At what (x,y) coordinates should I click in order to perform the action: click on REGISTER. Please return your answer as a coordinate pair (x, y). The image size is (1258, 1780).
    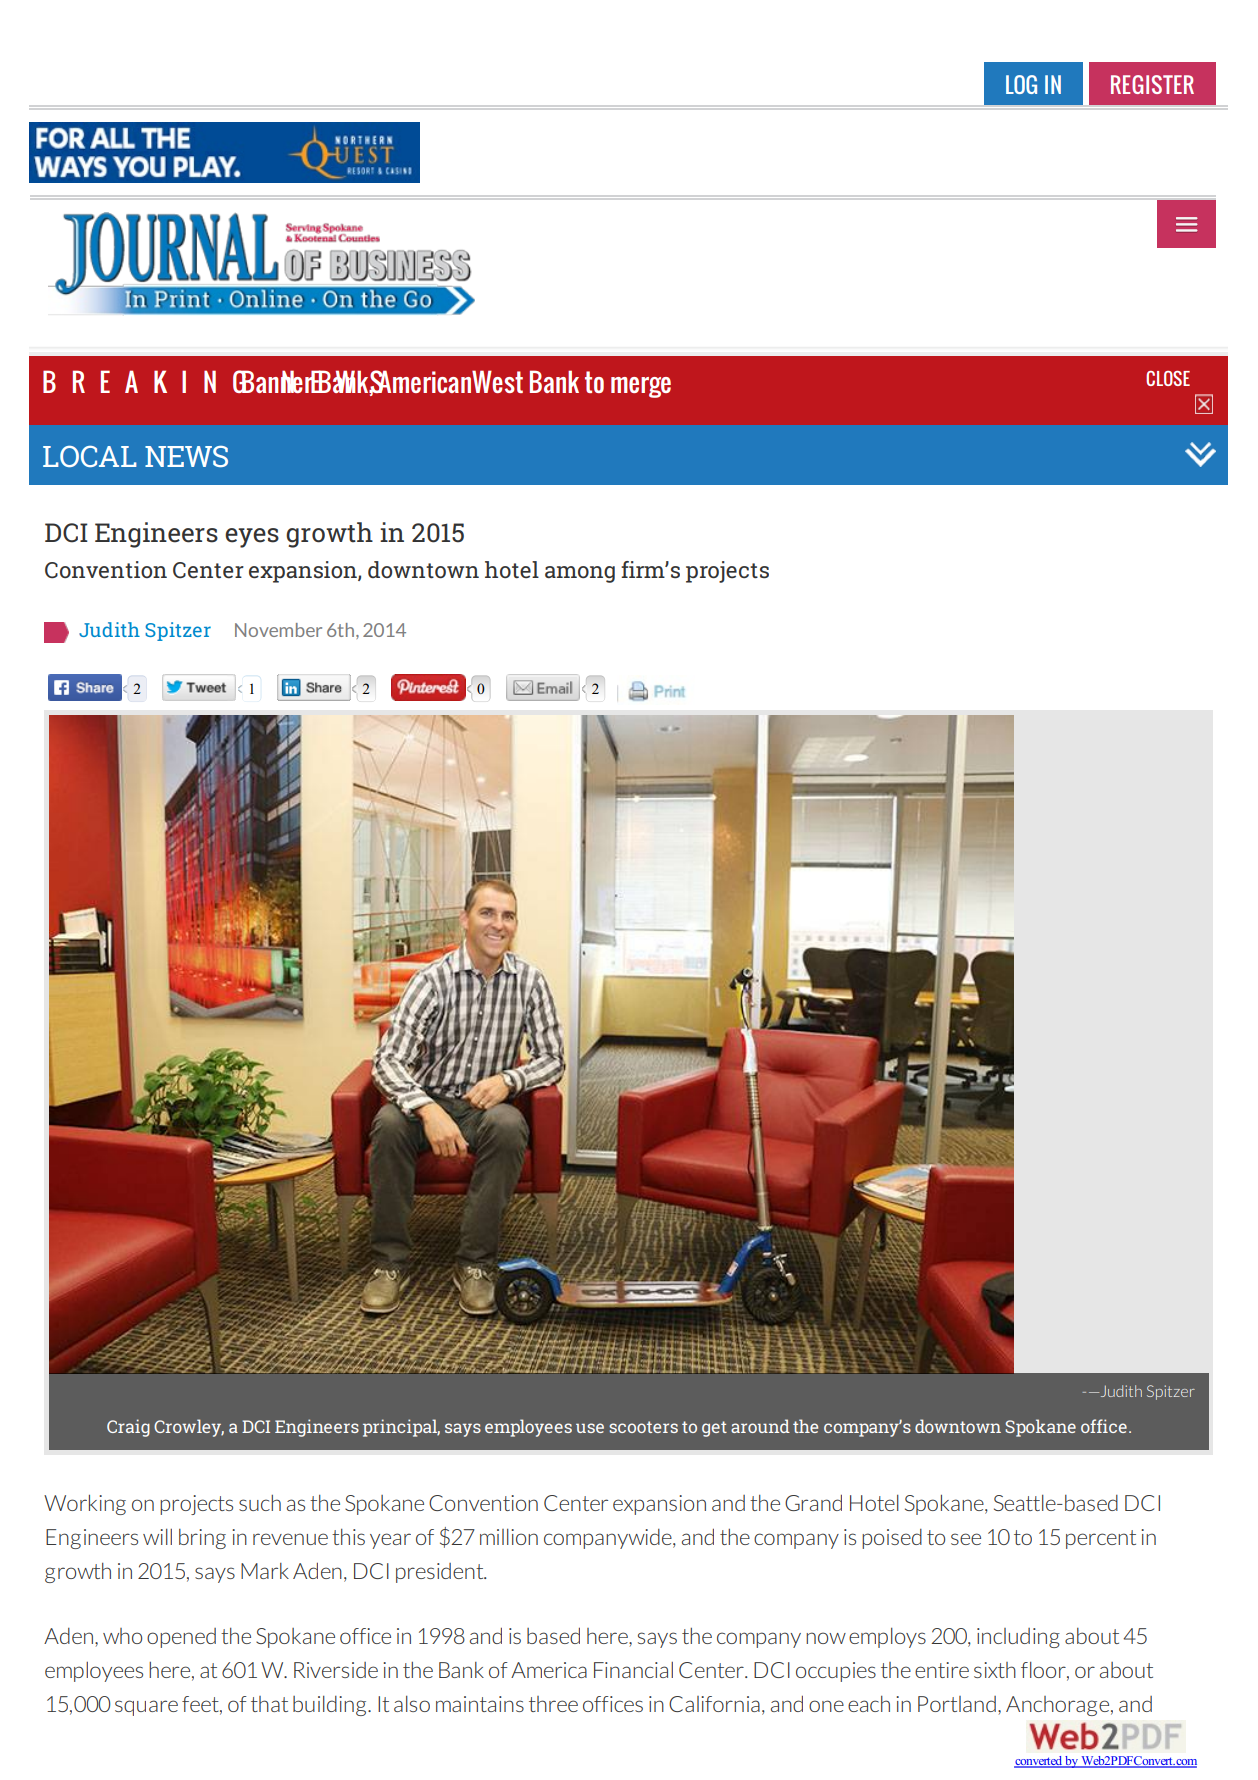
    Looking at the image, I should click on (1152, 84).
